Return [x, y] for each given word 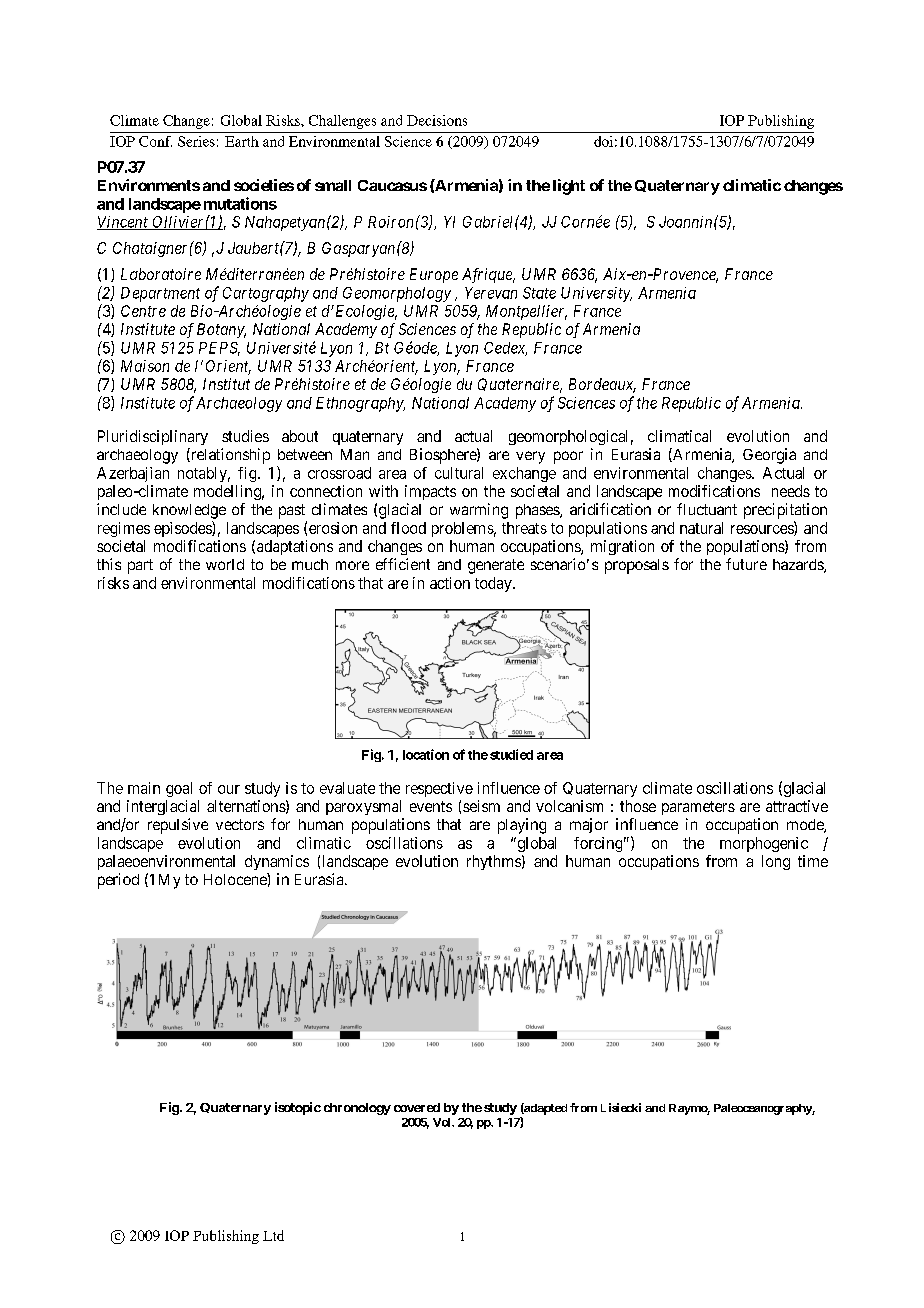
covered [417, 1107]
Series [196, 141]
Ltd [273, 1235]
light [569, 187]
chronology [357, 1109]
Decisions [437, 120]
